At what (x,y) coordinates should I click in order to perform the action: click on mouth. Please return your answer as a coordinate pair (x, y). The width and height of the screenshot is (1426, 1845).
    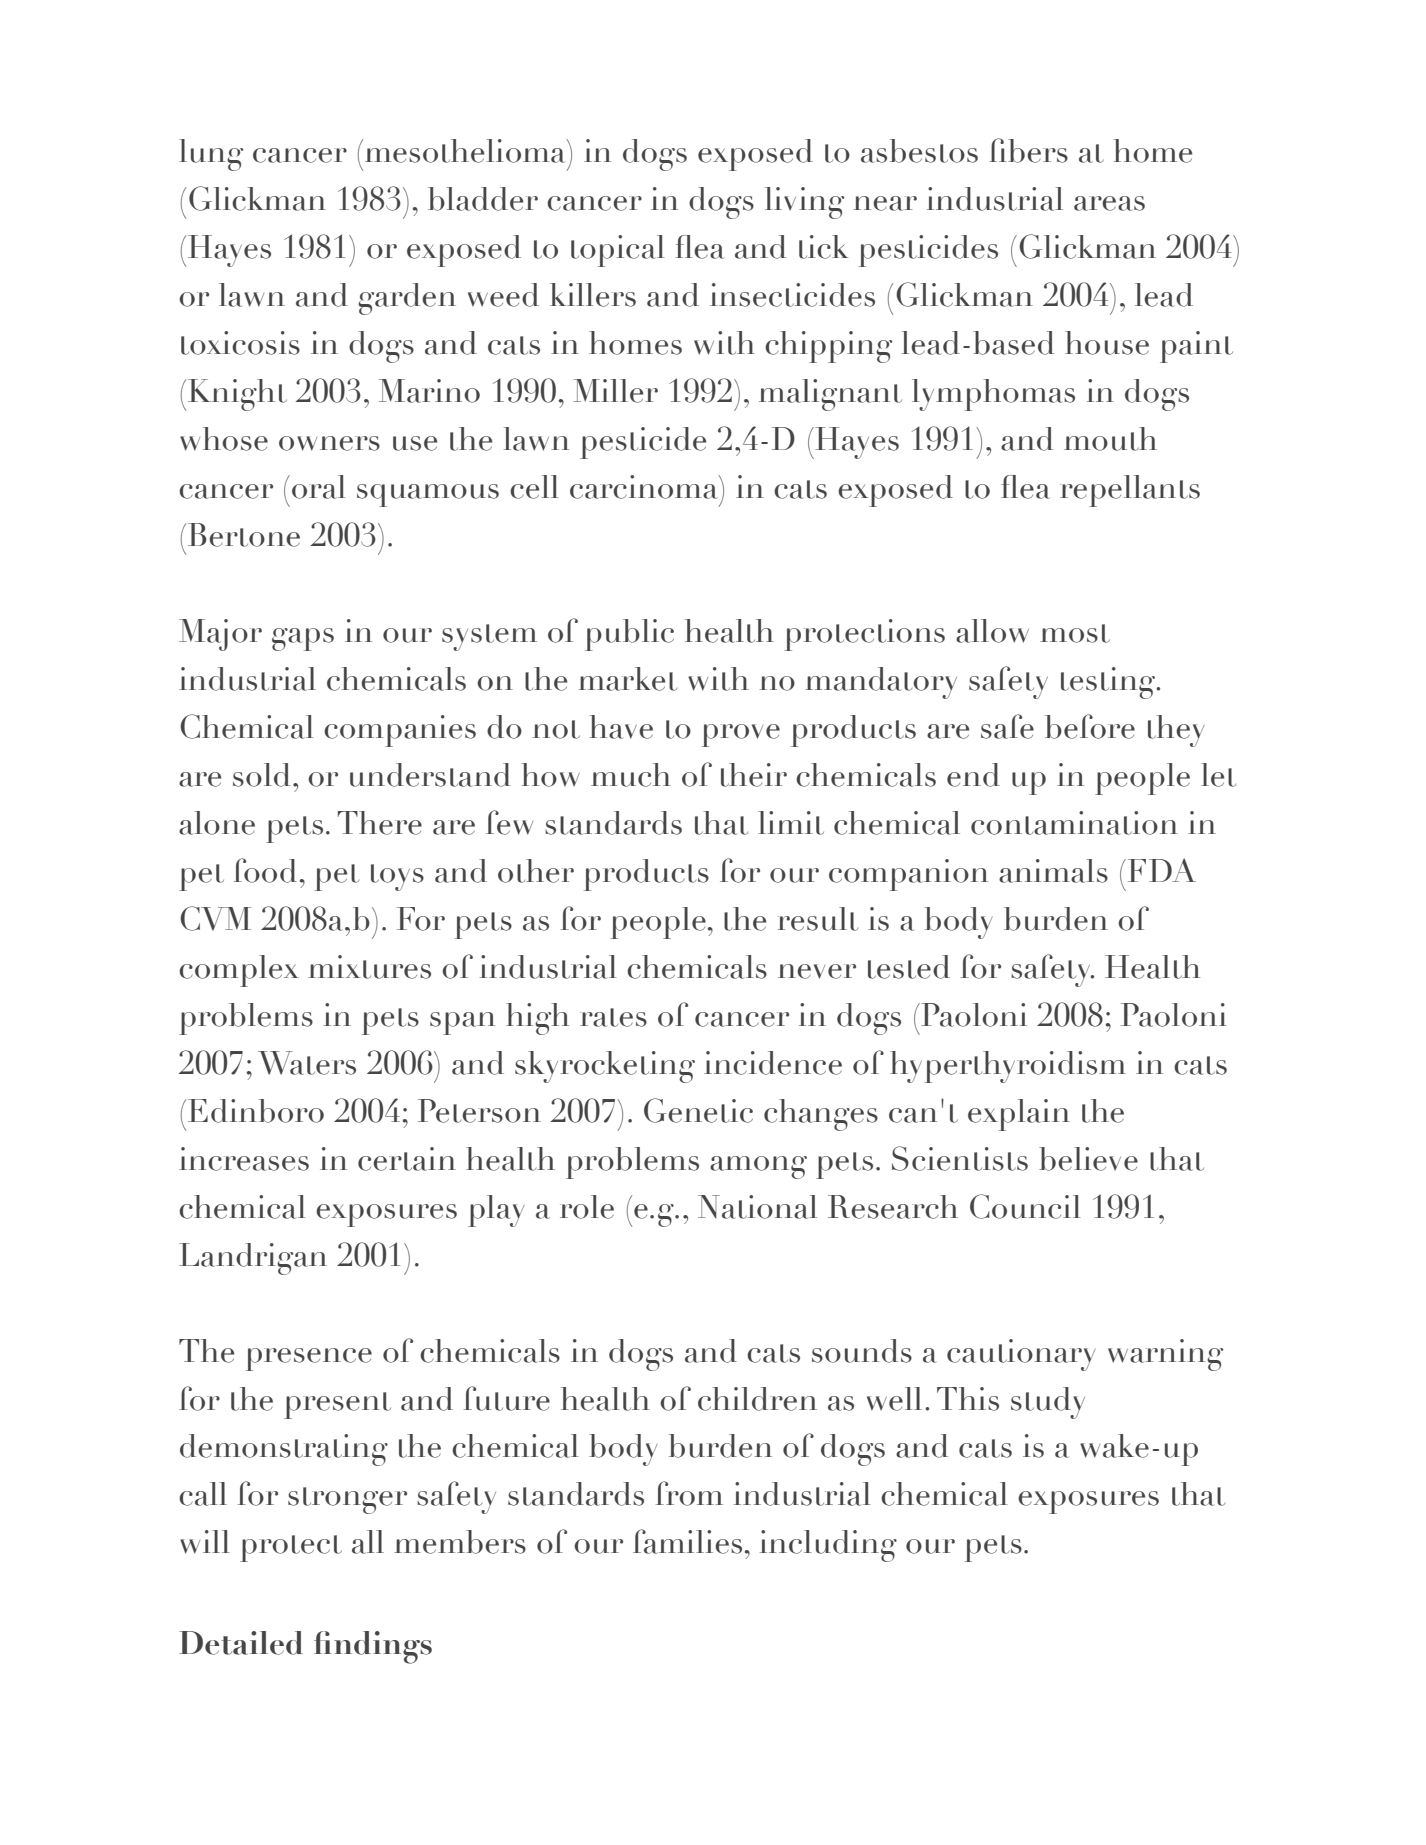
    Looking at the image, I should click on (1110, 439).
